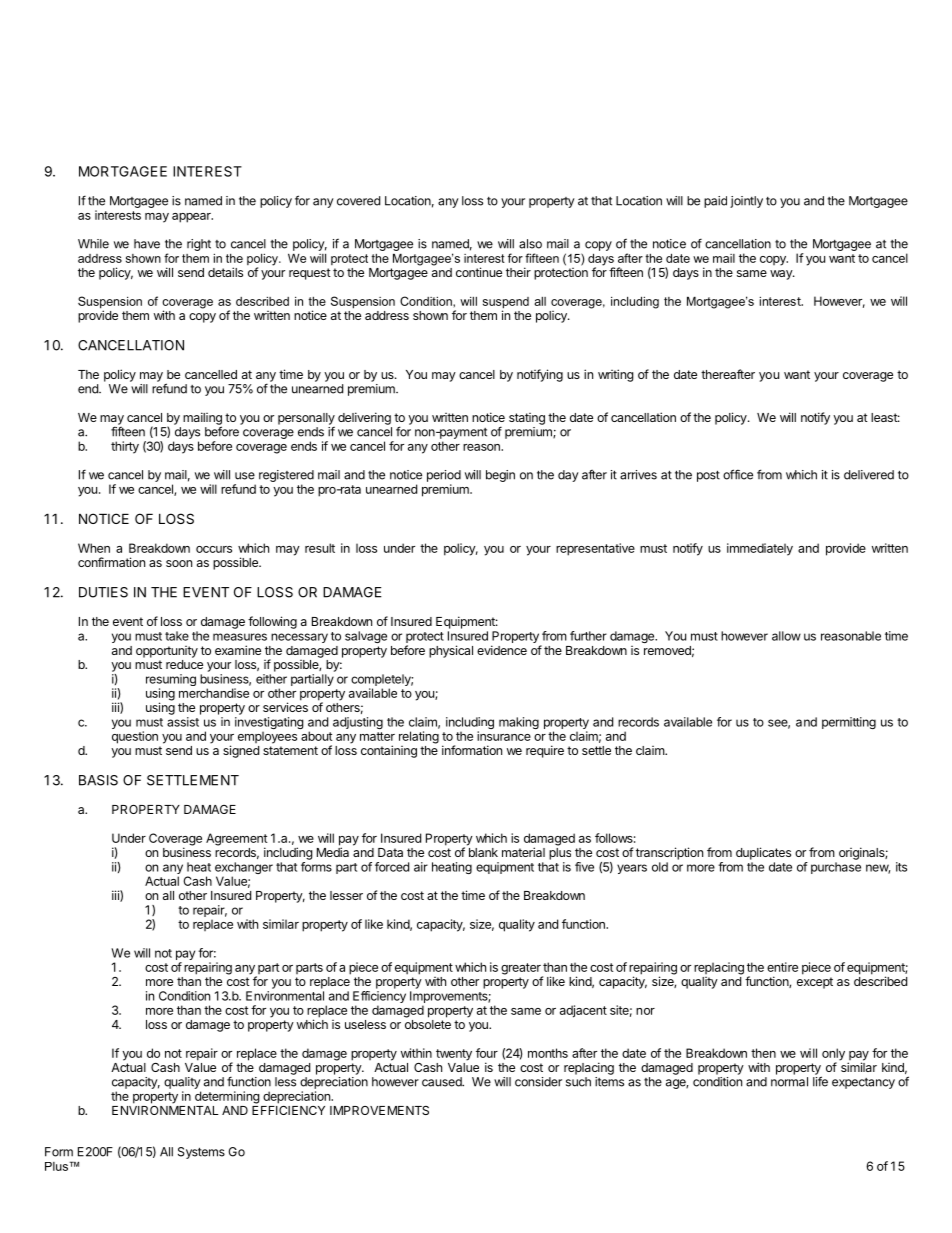 The height and width of the image is (1233, 952). I want to click on resuming, so click(171, 681).
